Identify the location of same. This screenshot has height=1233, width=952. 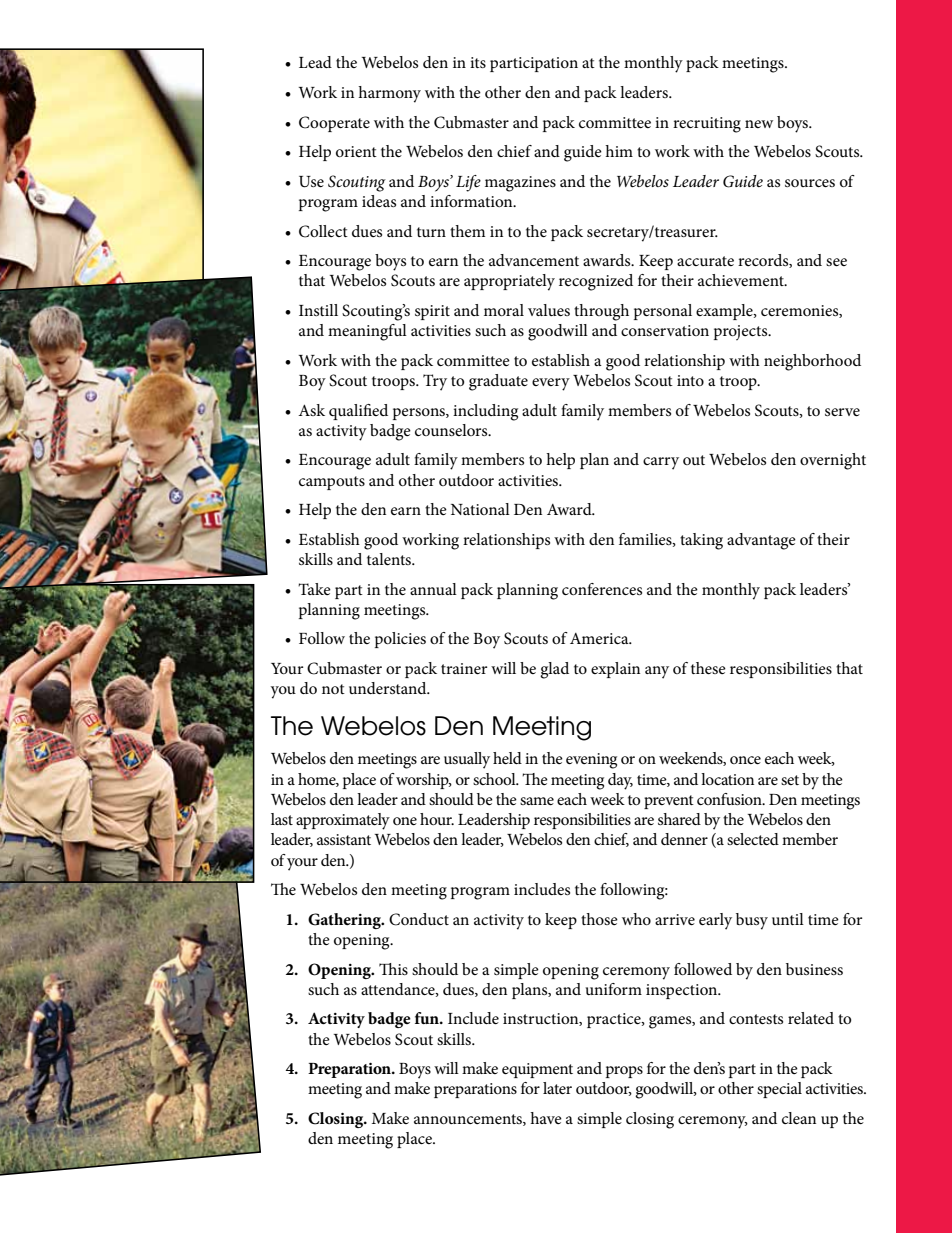
(537, 801).
